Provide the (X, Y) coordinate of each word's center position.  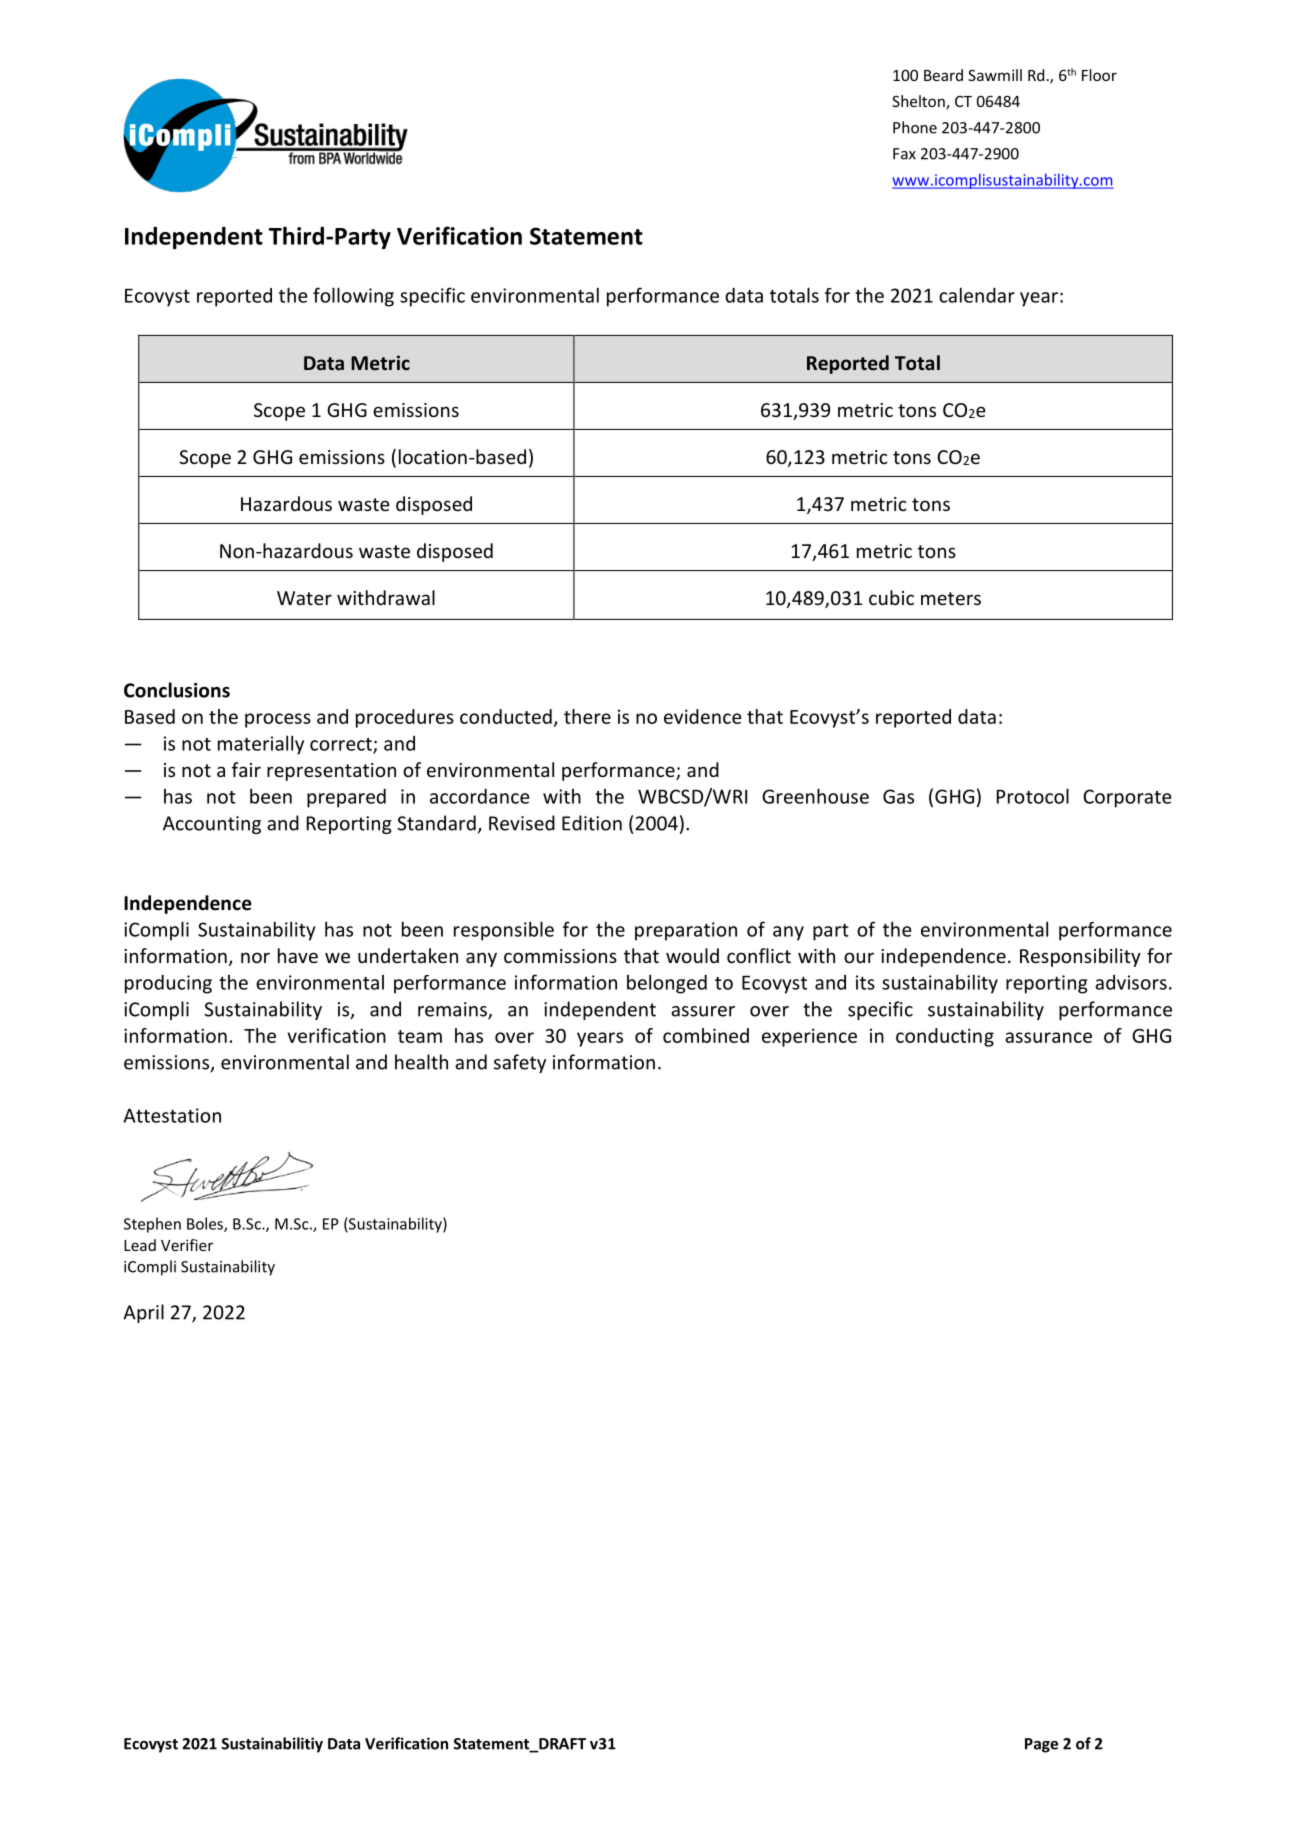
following (353, 297)
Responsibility (1080, 957)
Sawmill (995, 75)
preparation (686, 931)
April (143, 1313)
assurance (1048, 1037)
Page (1041, 1745)
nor (255, 957)
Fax (904, 154)
